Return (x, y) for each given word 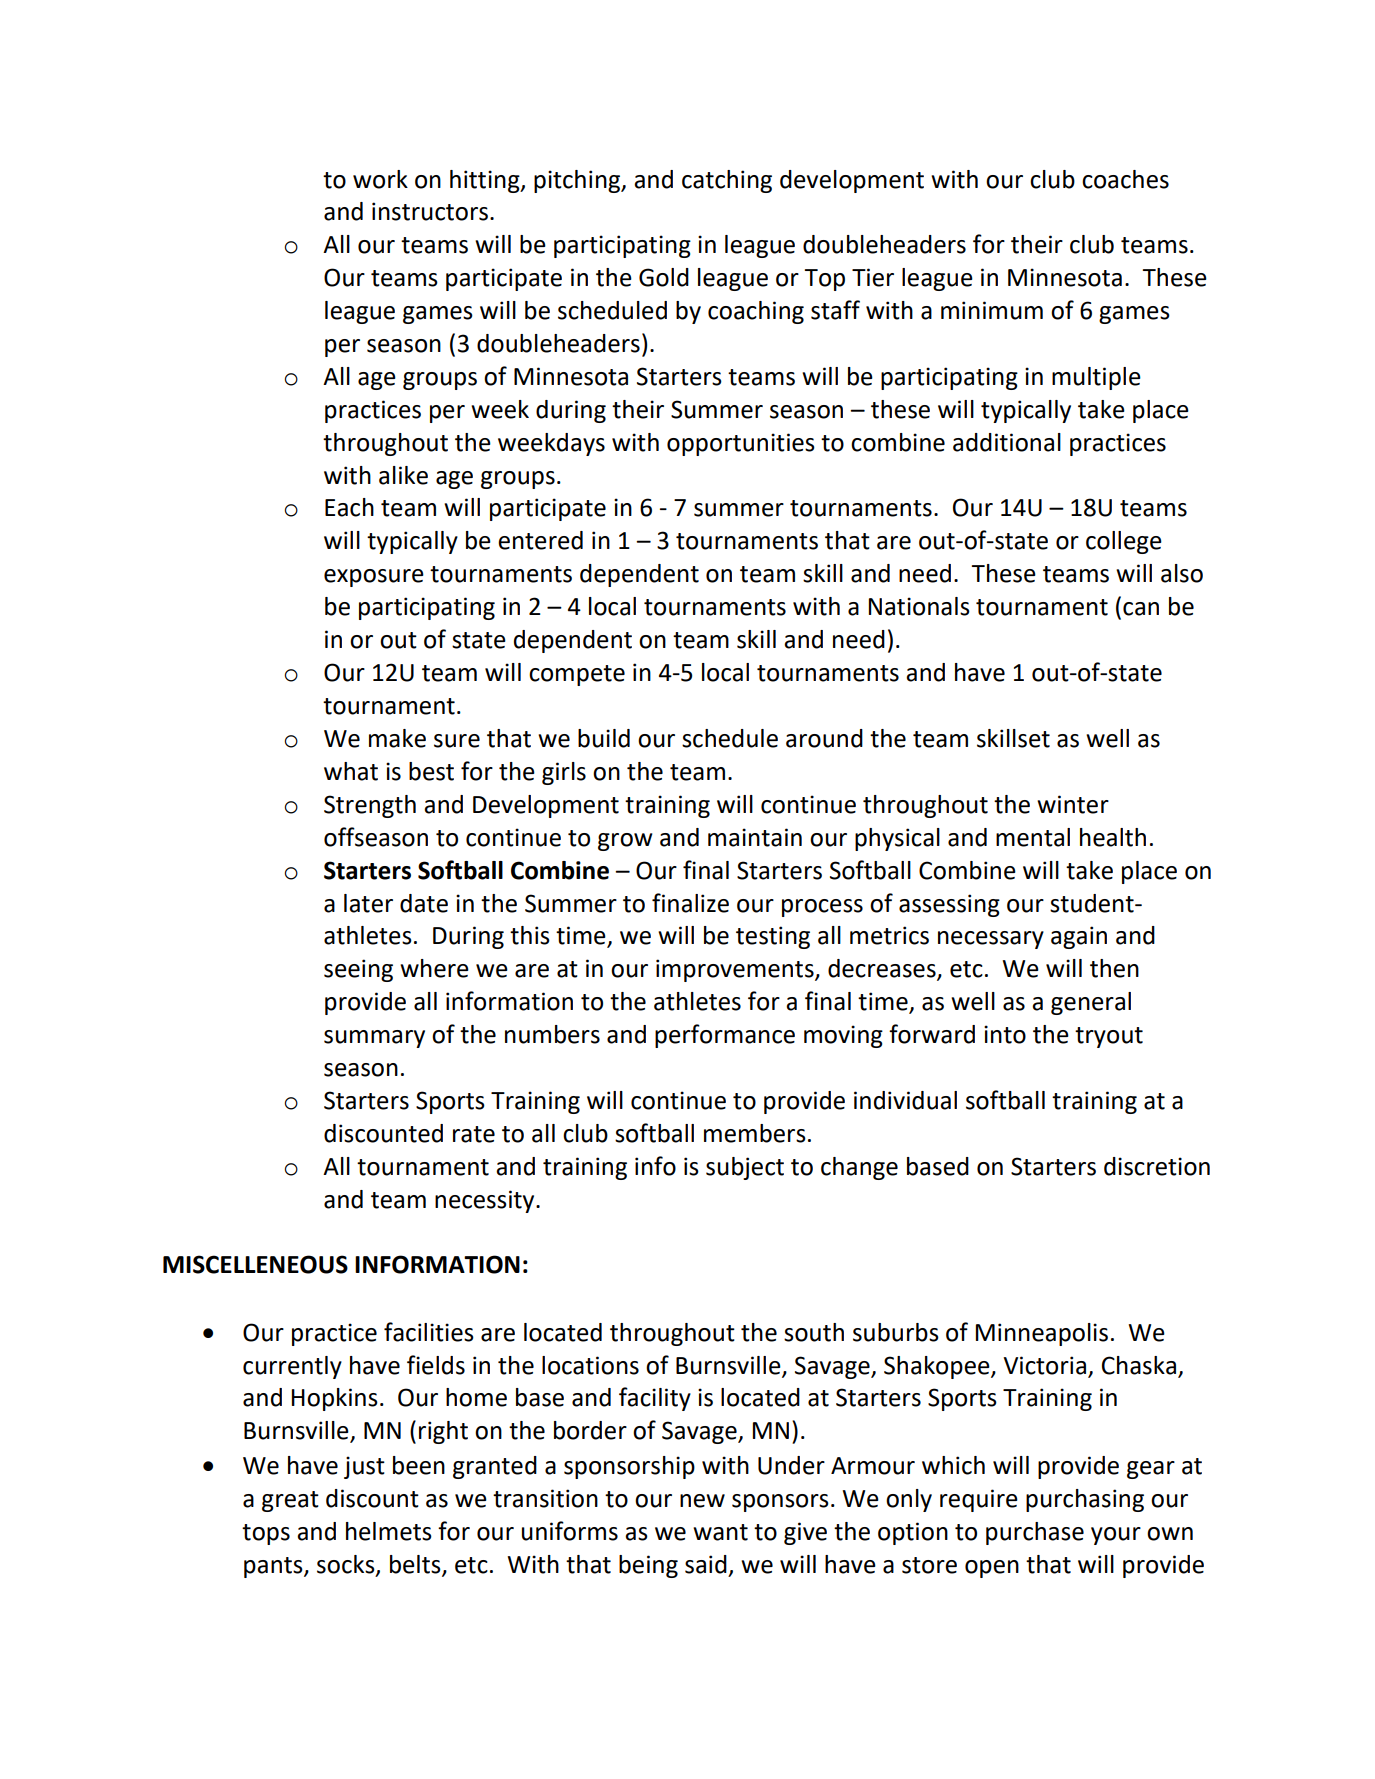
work (380, 179)
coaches (1125, 179)
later (368, 903)
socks (347, 1565)
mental (1033, 837)
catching (727, 181)
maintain (755, 837)
